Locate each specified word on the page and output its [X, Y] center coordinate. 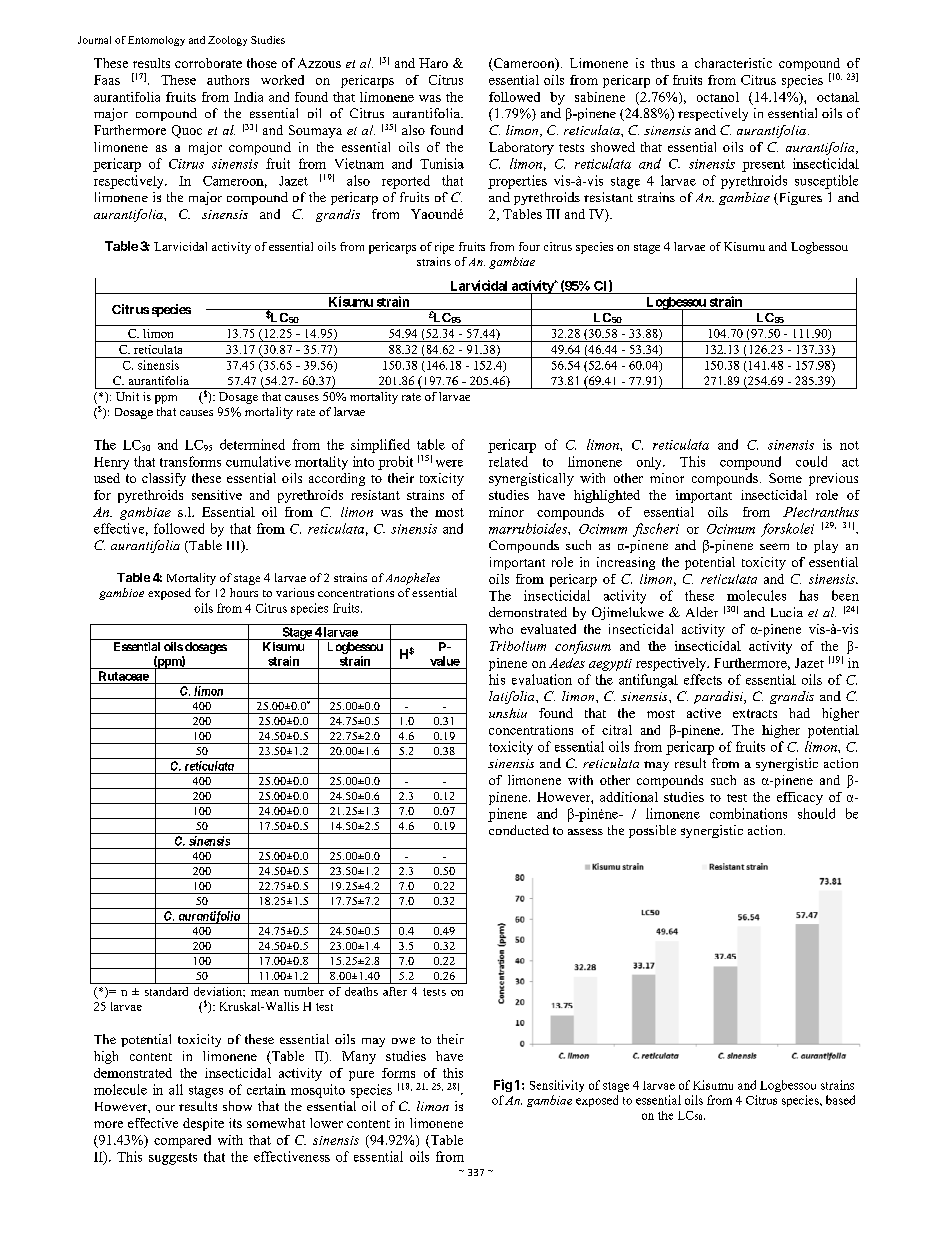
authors [228, 80]
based [840, 1100]
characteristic [733, 63]
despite [203, 1124]
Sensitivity [557, 1086]
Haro [433, 63]
